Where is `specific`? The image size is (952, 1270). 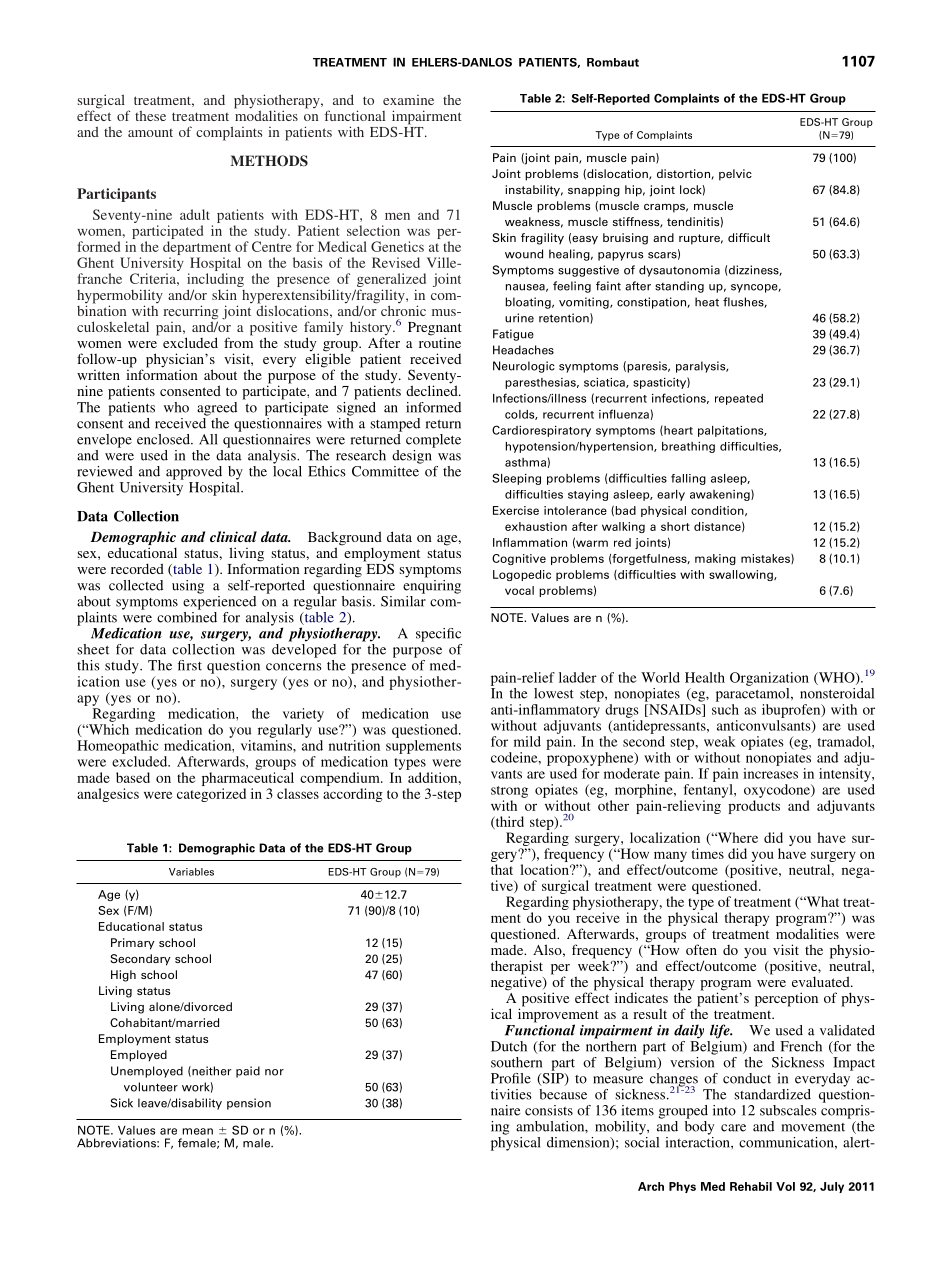
specific is located at coordinates (438, 635).
